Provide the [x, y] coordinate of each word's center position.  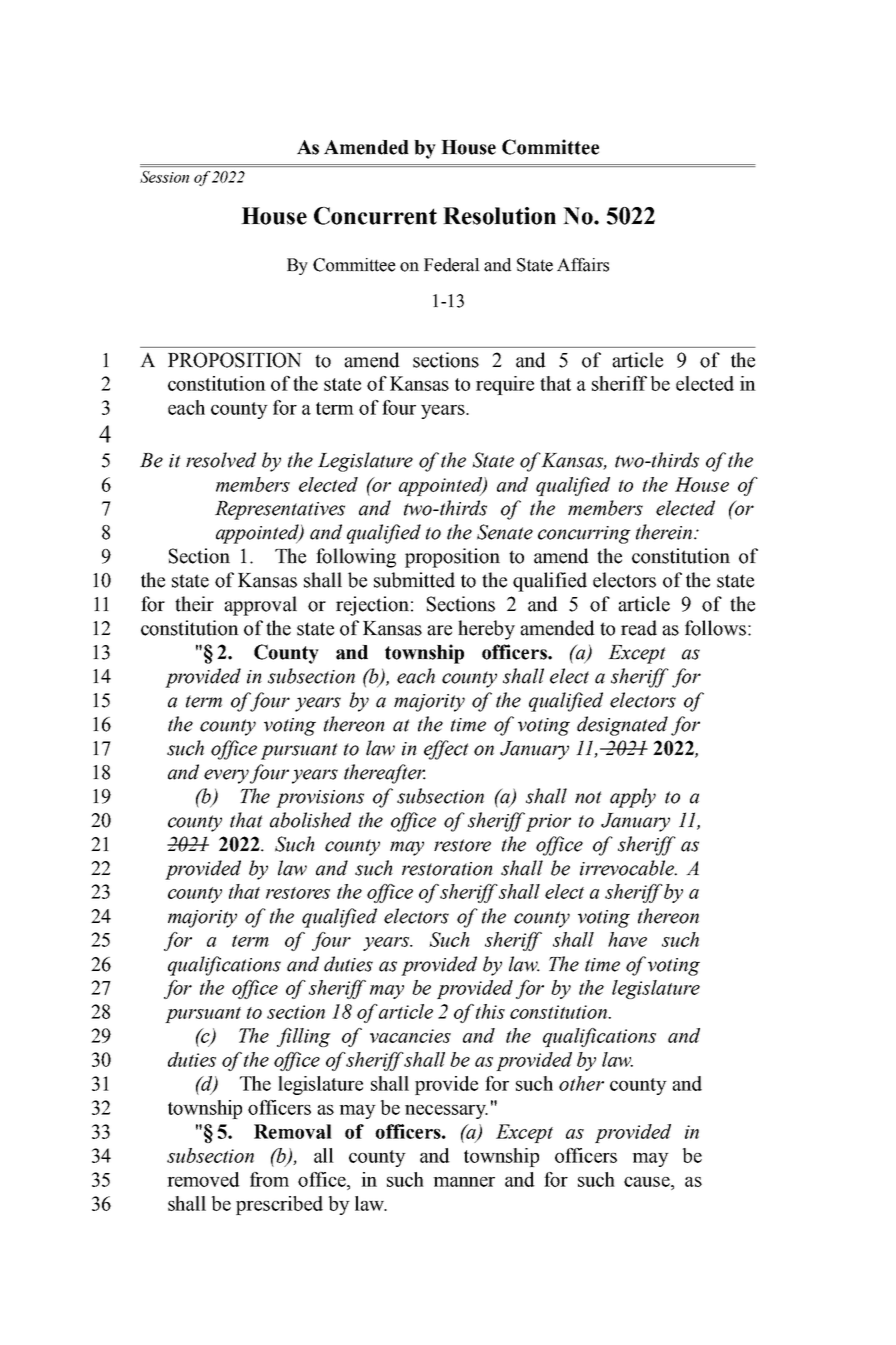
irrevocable [628, 868]
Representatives [280, 510]
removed [203, 1179]
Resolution [499, 216]
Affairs [583, 265]
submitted [414, 580]
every [226, 776]
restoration [447, 869]
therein [665, 532]
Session [164, 177]
